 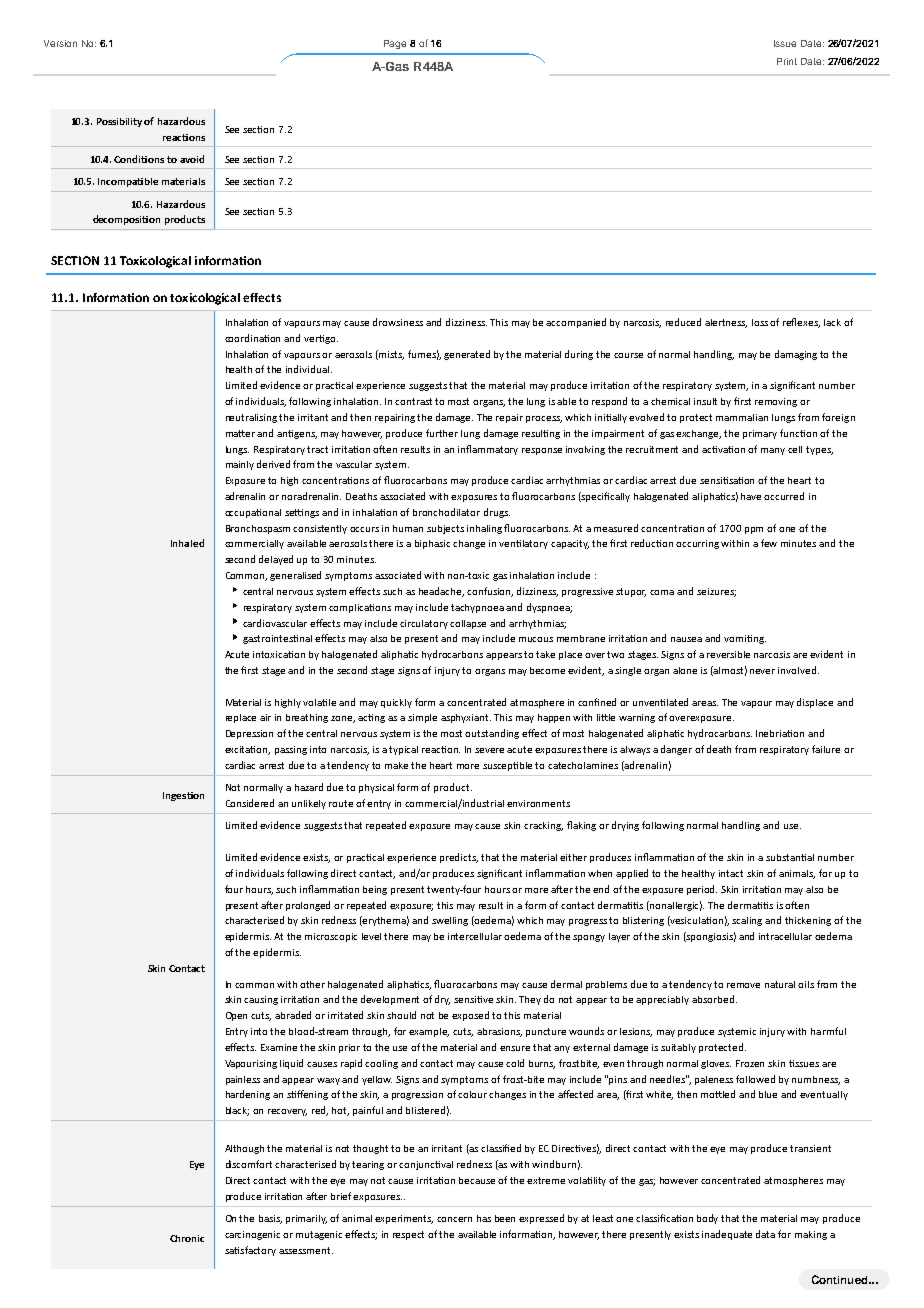 I want to click on mainly, so click(x=240, y=465).
